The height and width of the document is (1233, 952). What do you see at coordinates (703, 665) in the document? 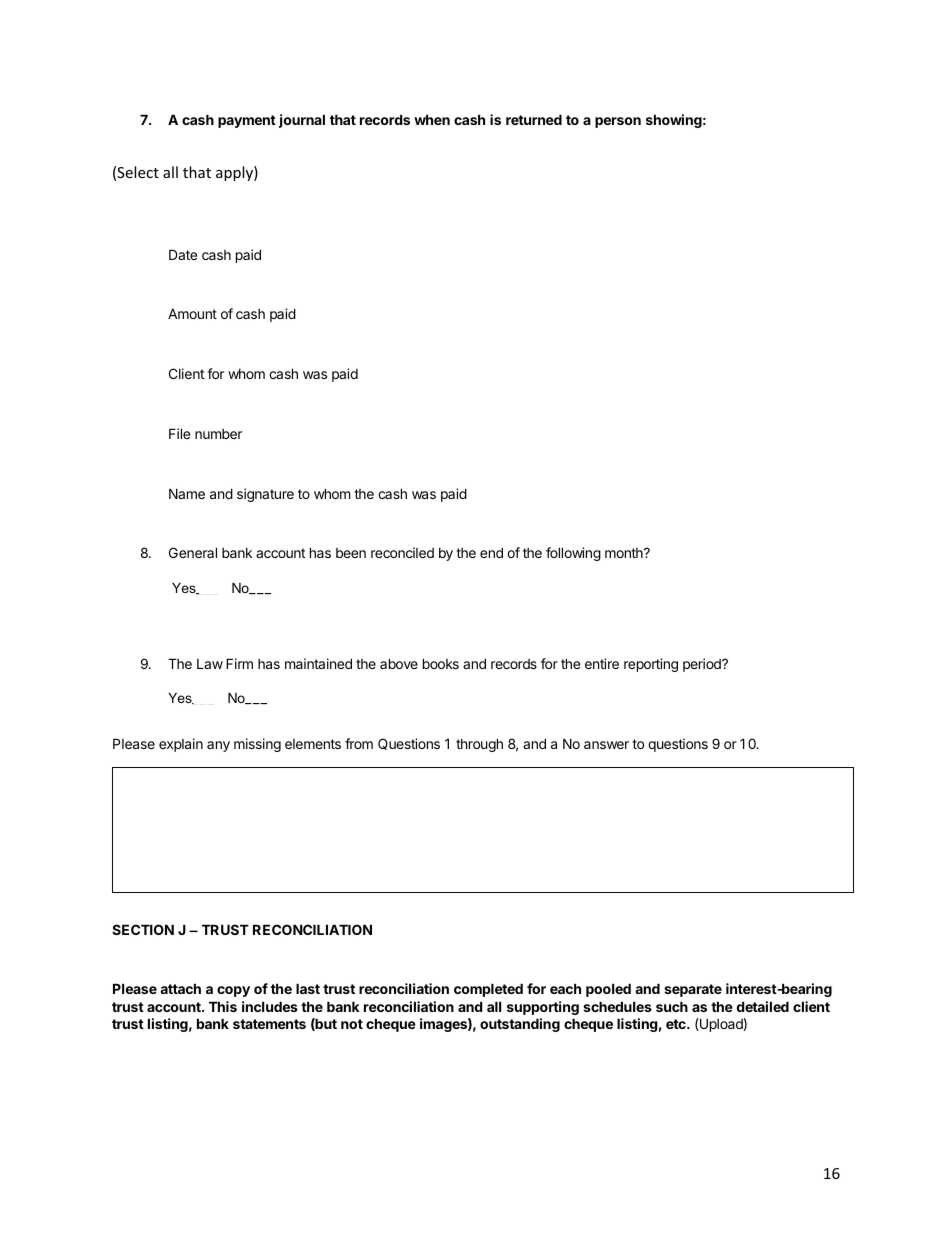
I see `period` at bounding box center [703, 665].
